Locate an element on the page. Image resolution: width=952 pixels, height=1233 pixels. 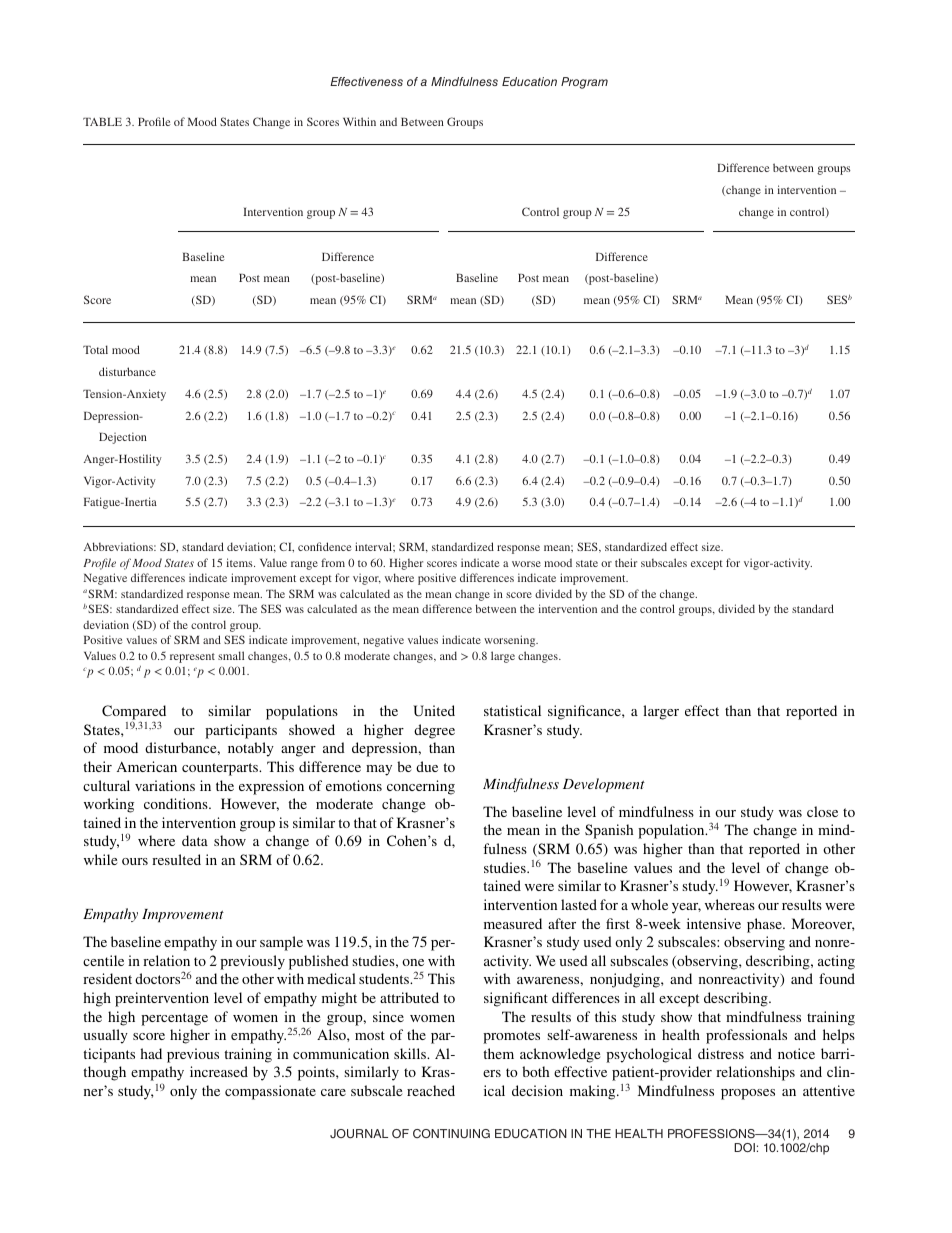
TABLE is located at coordinates (102, 122).
